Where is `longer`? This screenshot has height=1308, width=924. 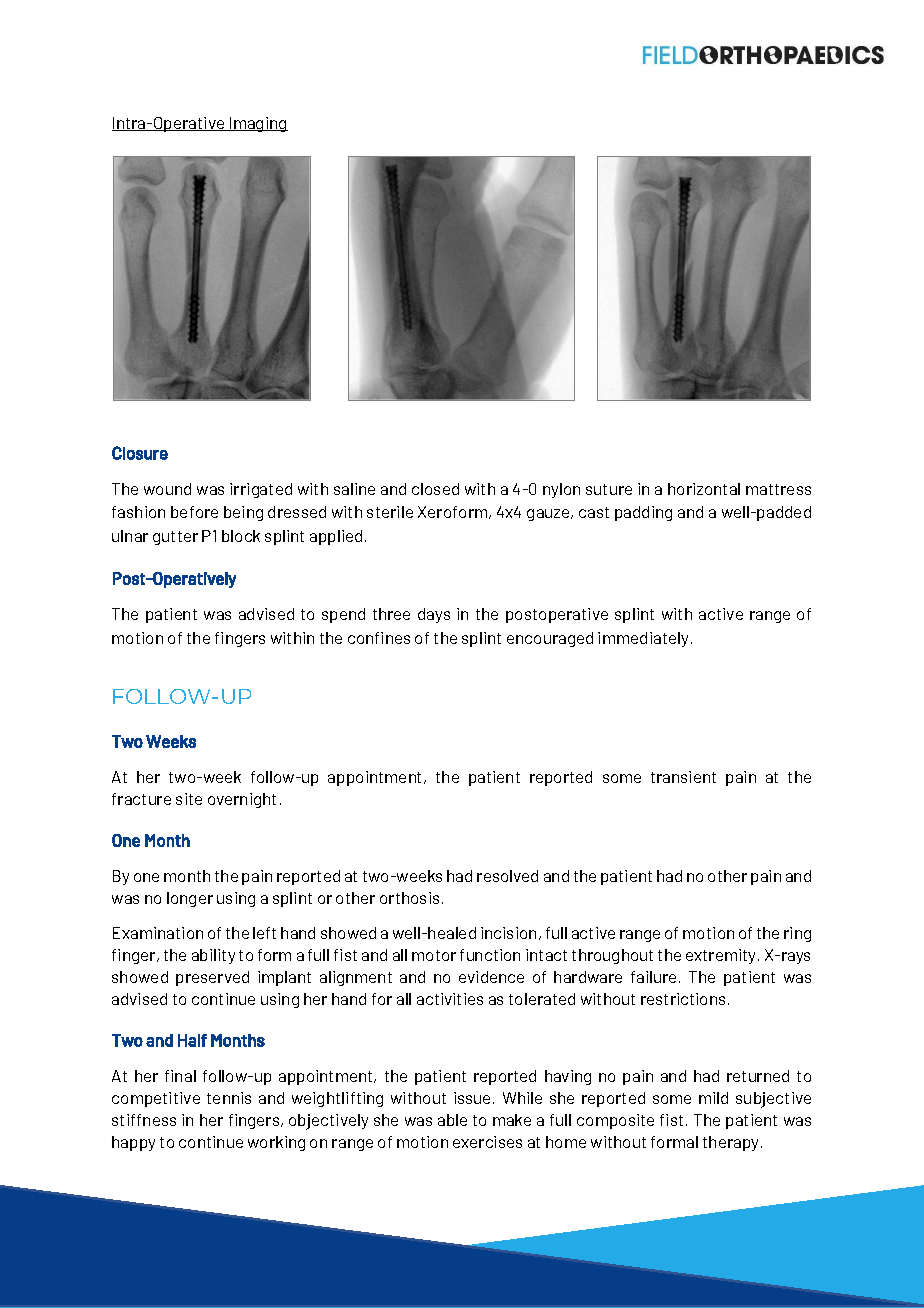 longer is located at coordinates (190, 899).
